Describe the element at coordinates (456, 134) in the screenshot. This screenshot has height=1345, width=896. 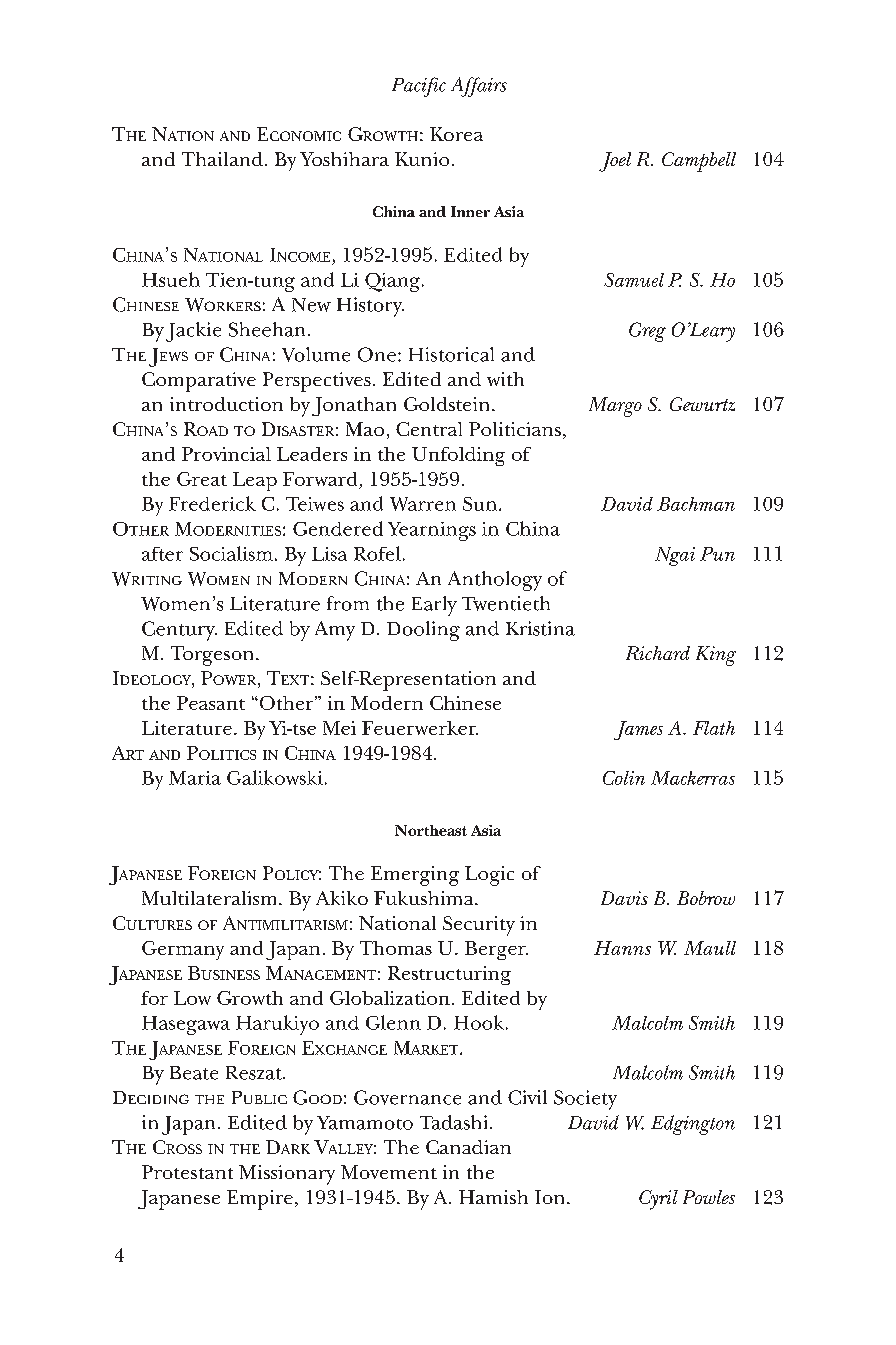
I see `Korea` at that location.
